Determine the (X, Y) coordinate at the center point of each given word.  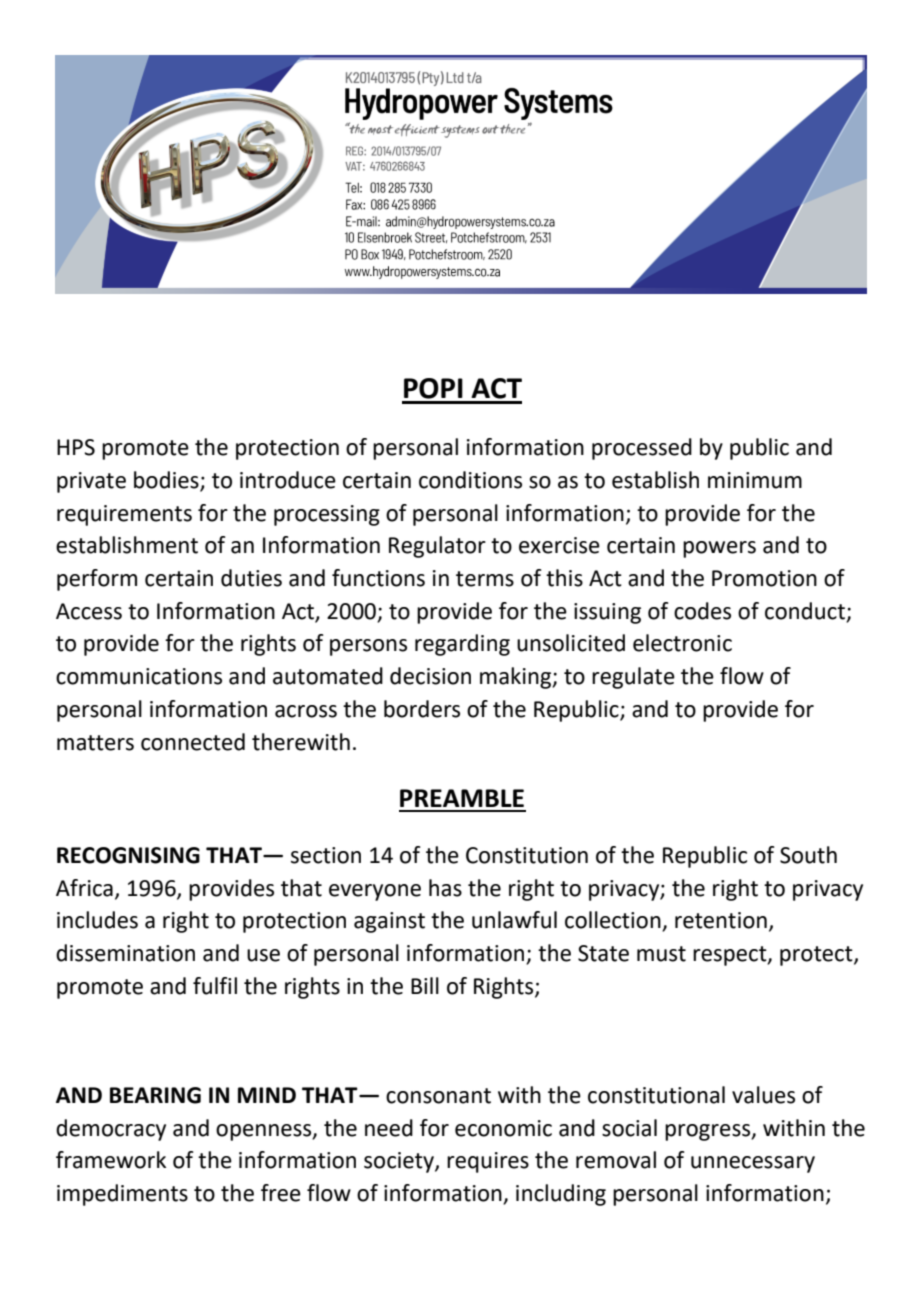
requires (488, 1162)
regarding (462, 645)
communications (139, 676)
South (808, 855)
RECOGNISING (128, 855)
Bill (425, 985)
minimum (755, 480)
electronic (682, 643)
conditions (470, 480)
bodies (166, 480)
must (661, 954)
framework (111, 1160)
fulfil (215, 986)
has (445, 888)
